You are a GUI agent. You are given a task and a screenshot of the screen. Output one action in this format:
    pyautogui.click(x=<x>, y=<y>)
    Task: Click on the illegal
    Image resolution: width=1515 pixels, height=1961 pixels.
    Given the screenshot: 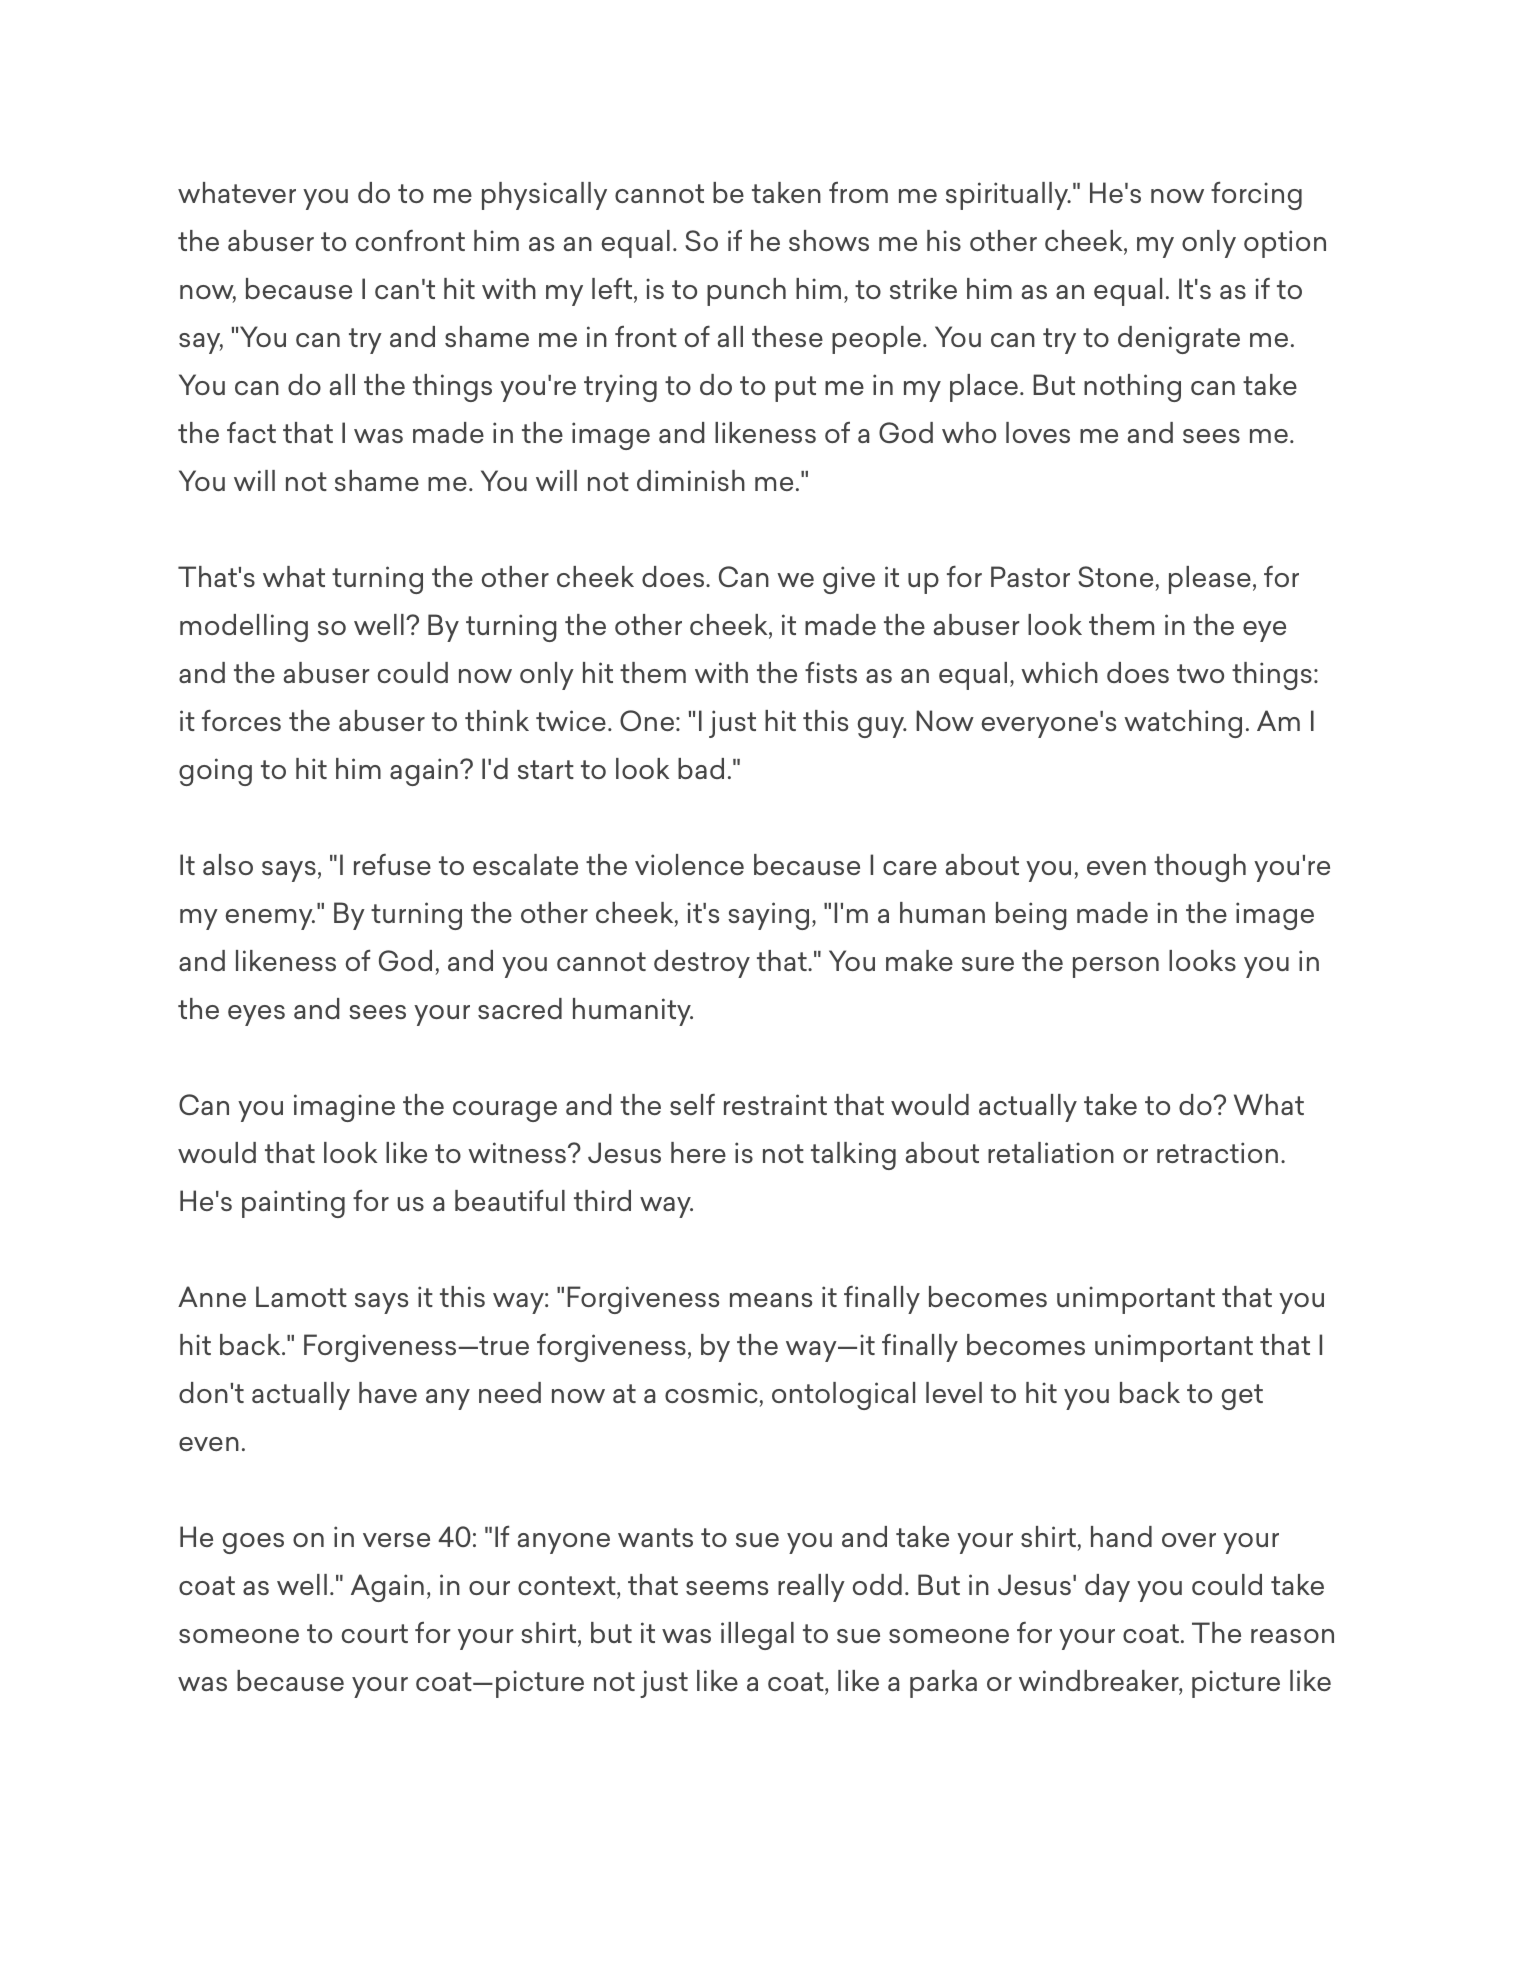 What is the action you would take?
    pyautogui.click(x=757, y=1636)
